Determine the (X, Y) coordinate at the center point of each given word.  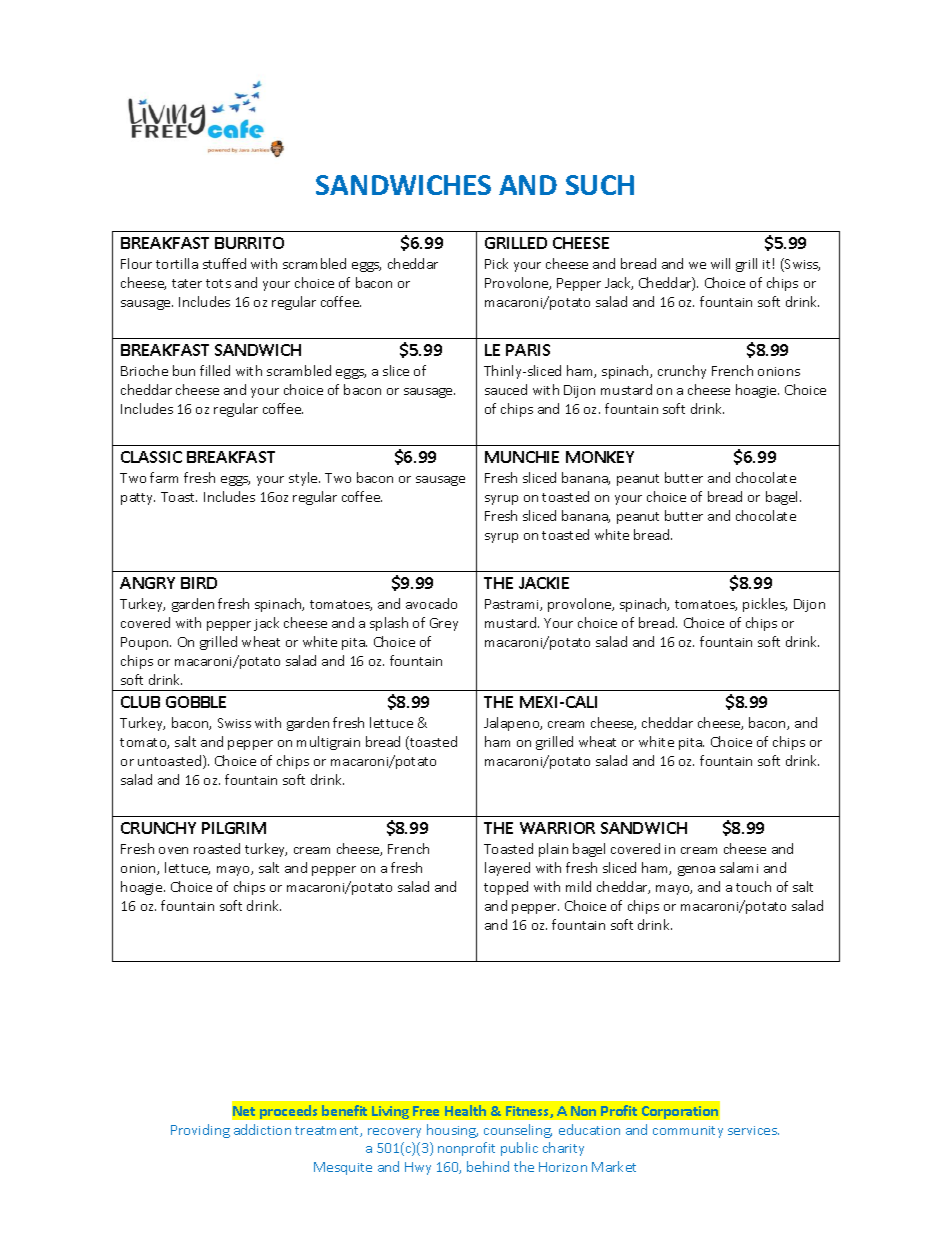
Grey (444, 624)
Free (426, 1111)
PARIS (528, 350)
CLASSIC (151, 457)
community (688, 1132)
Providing (200, 1131)
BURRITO (249, 243)
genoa (696, 871)
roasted (217, 848)
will (720, 263)
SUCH (600, 185)
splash (389, 624)
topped (506, 888)
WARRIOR (557, 828)
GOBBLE (196, 702)
